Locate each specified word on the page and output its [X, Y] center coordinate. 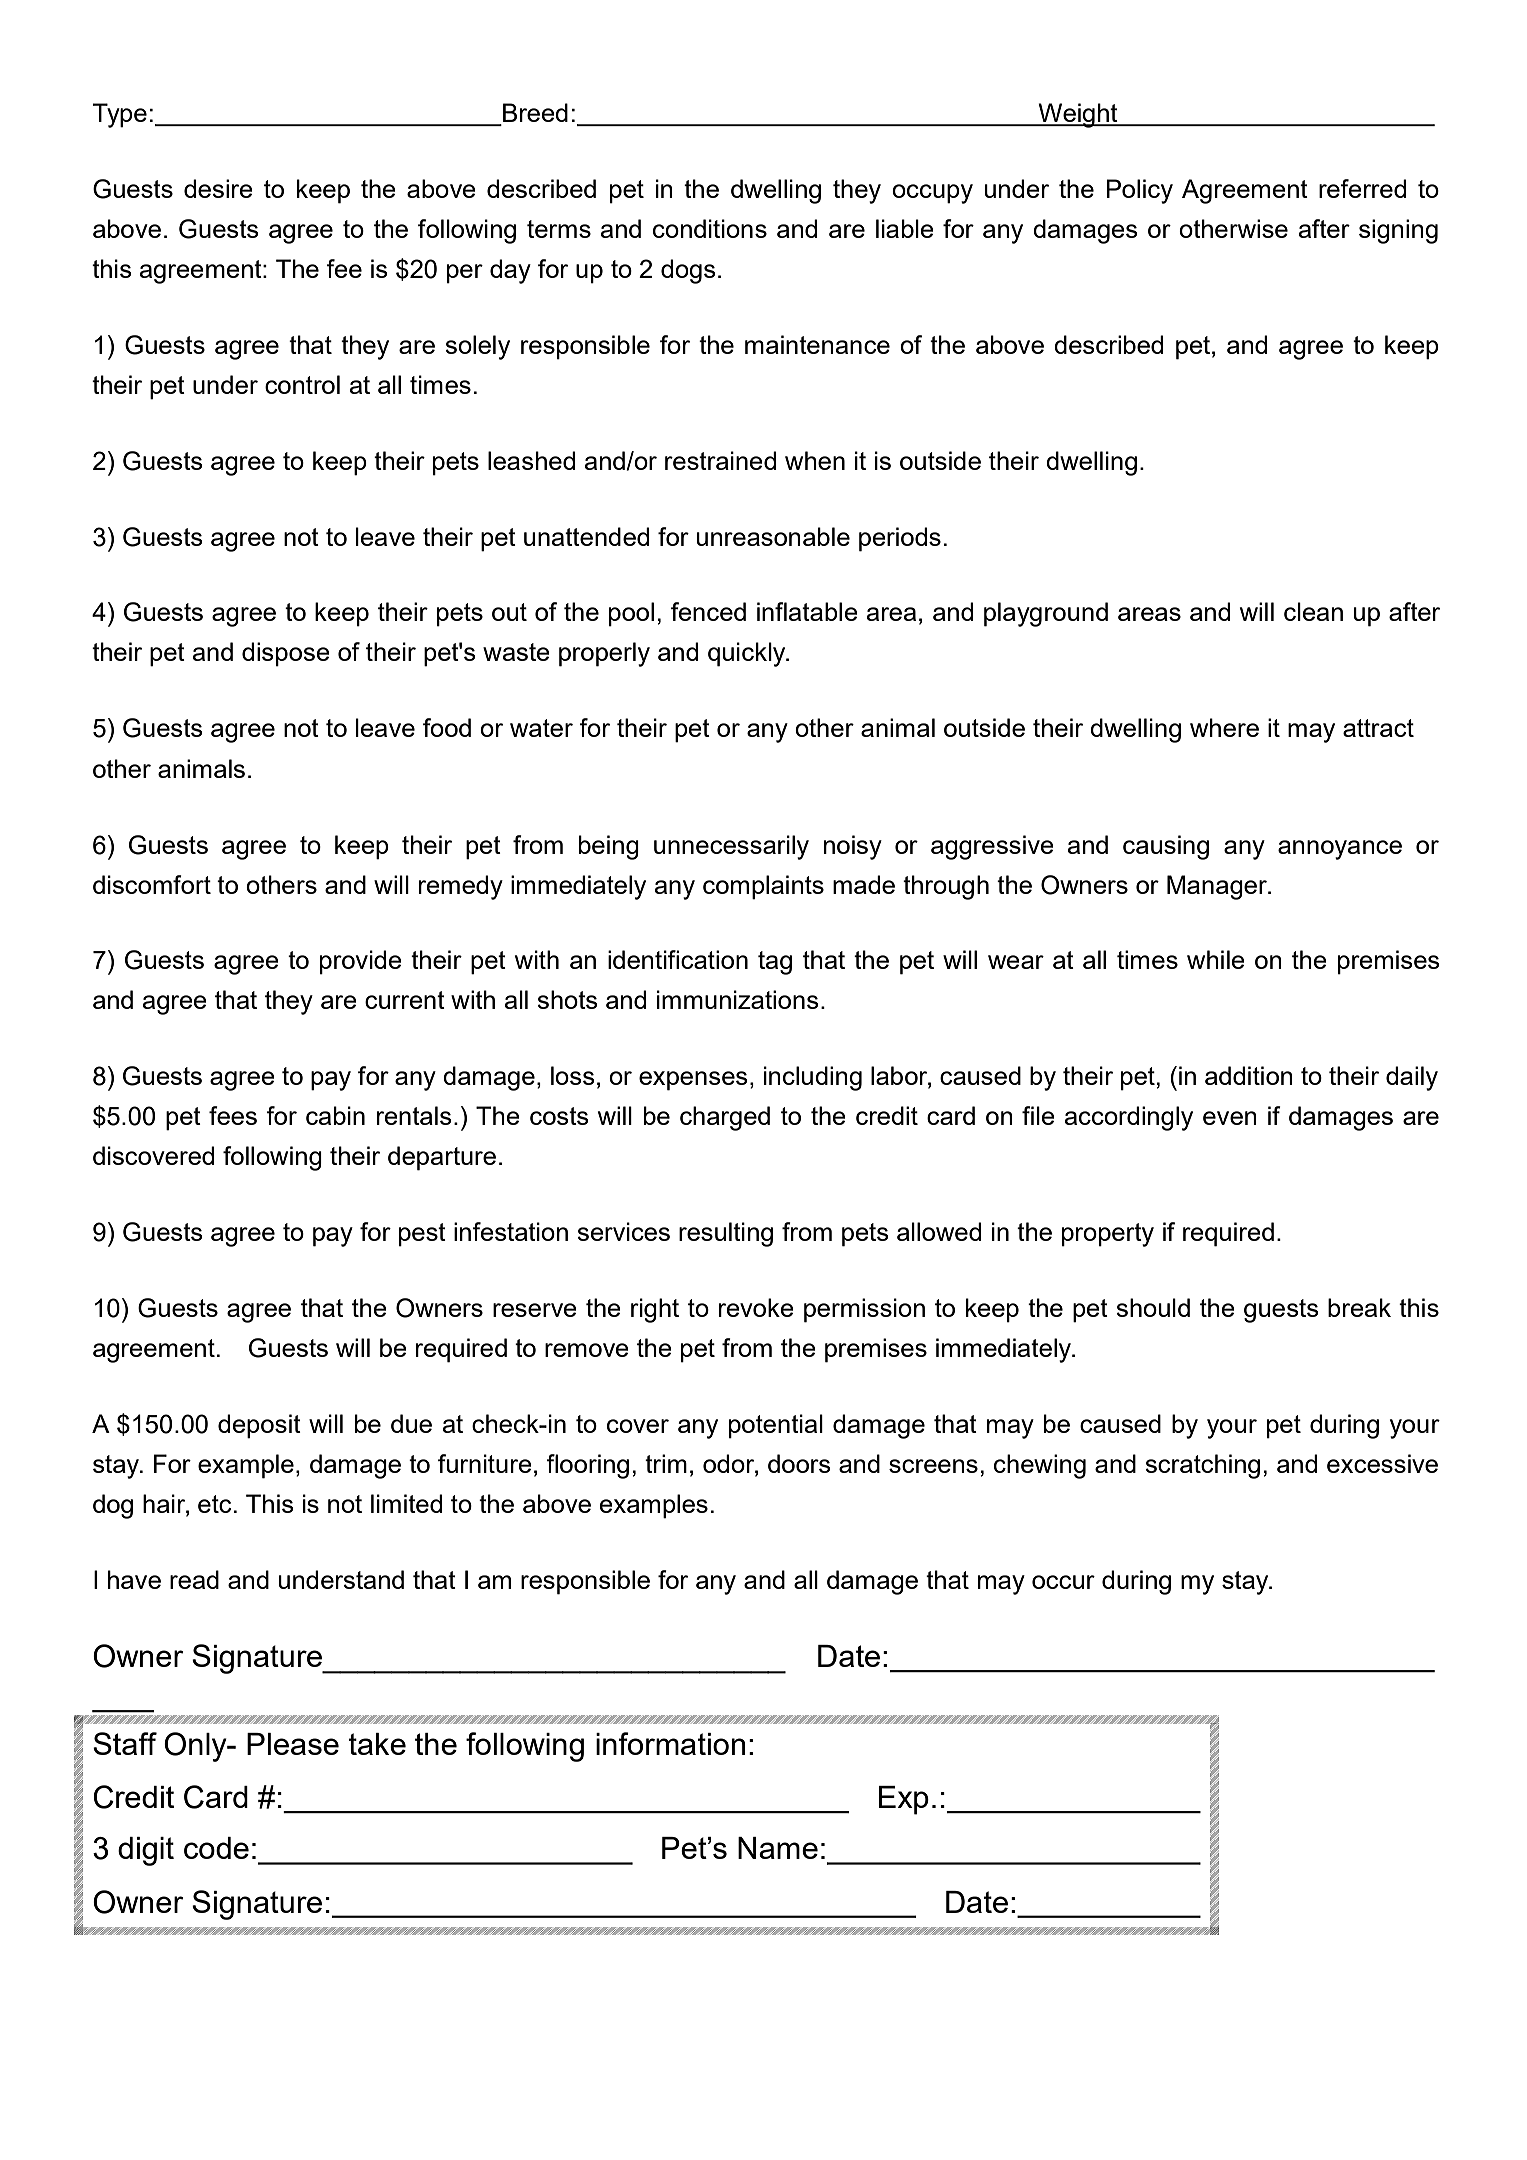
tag [775, 963]
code [216, 1848]
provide [361, 962]
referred [1362, 188]
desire [218, 188]
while [1216, 959]
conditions [710, 228]
